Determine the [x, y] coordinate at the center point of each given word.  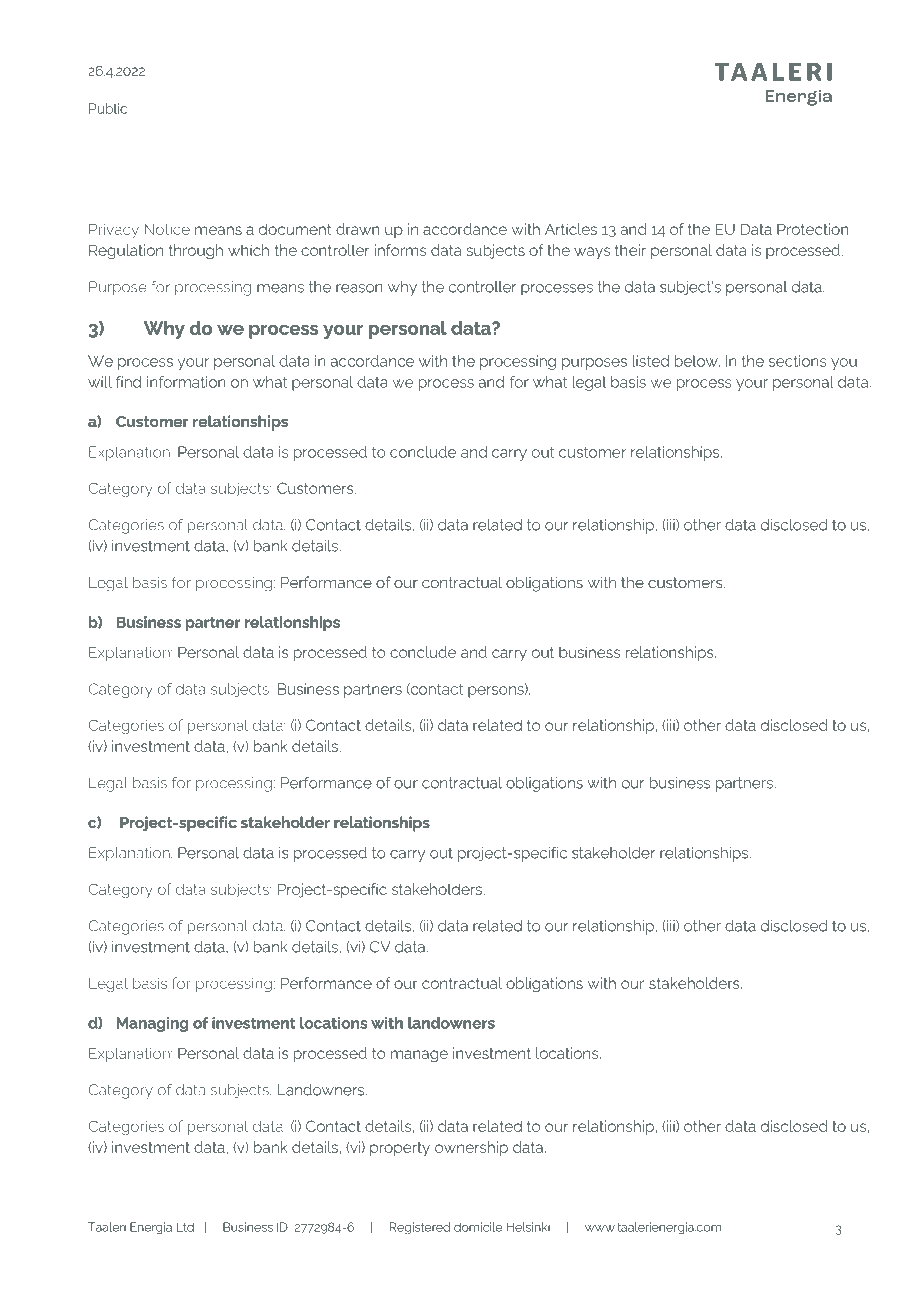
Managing [152, 1024]
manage [419, 1056]
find [128, 382]
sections [798, 361]
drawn [358, 229]
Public [108, 108]
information [186, 382]
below [697, 361]
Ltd [185, 1227]
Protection [813, 229]
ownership [471, 1148]
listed [650, 361]
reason [359, 288]
